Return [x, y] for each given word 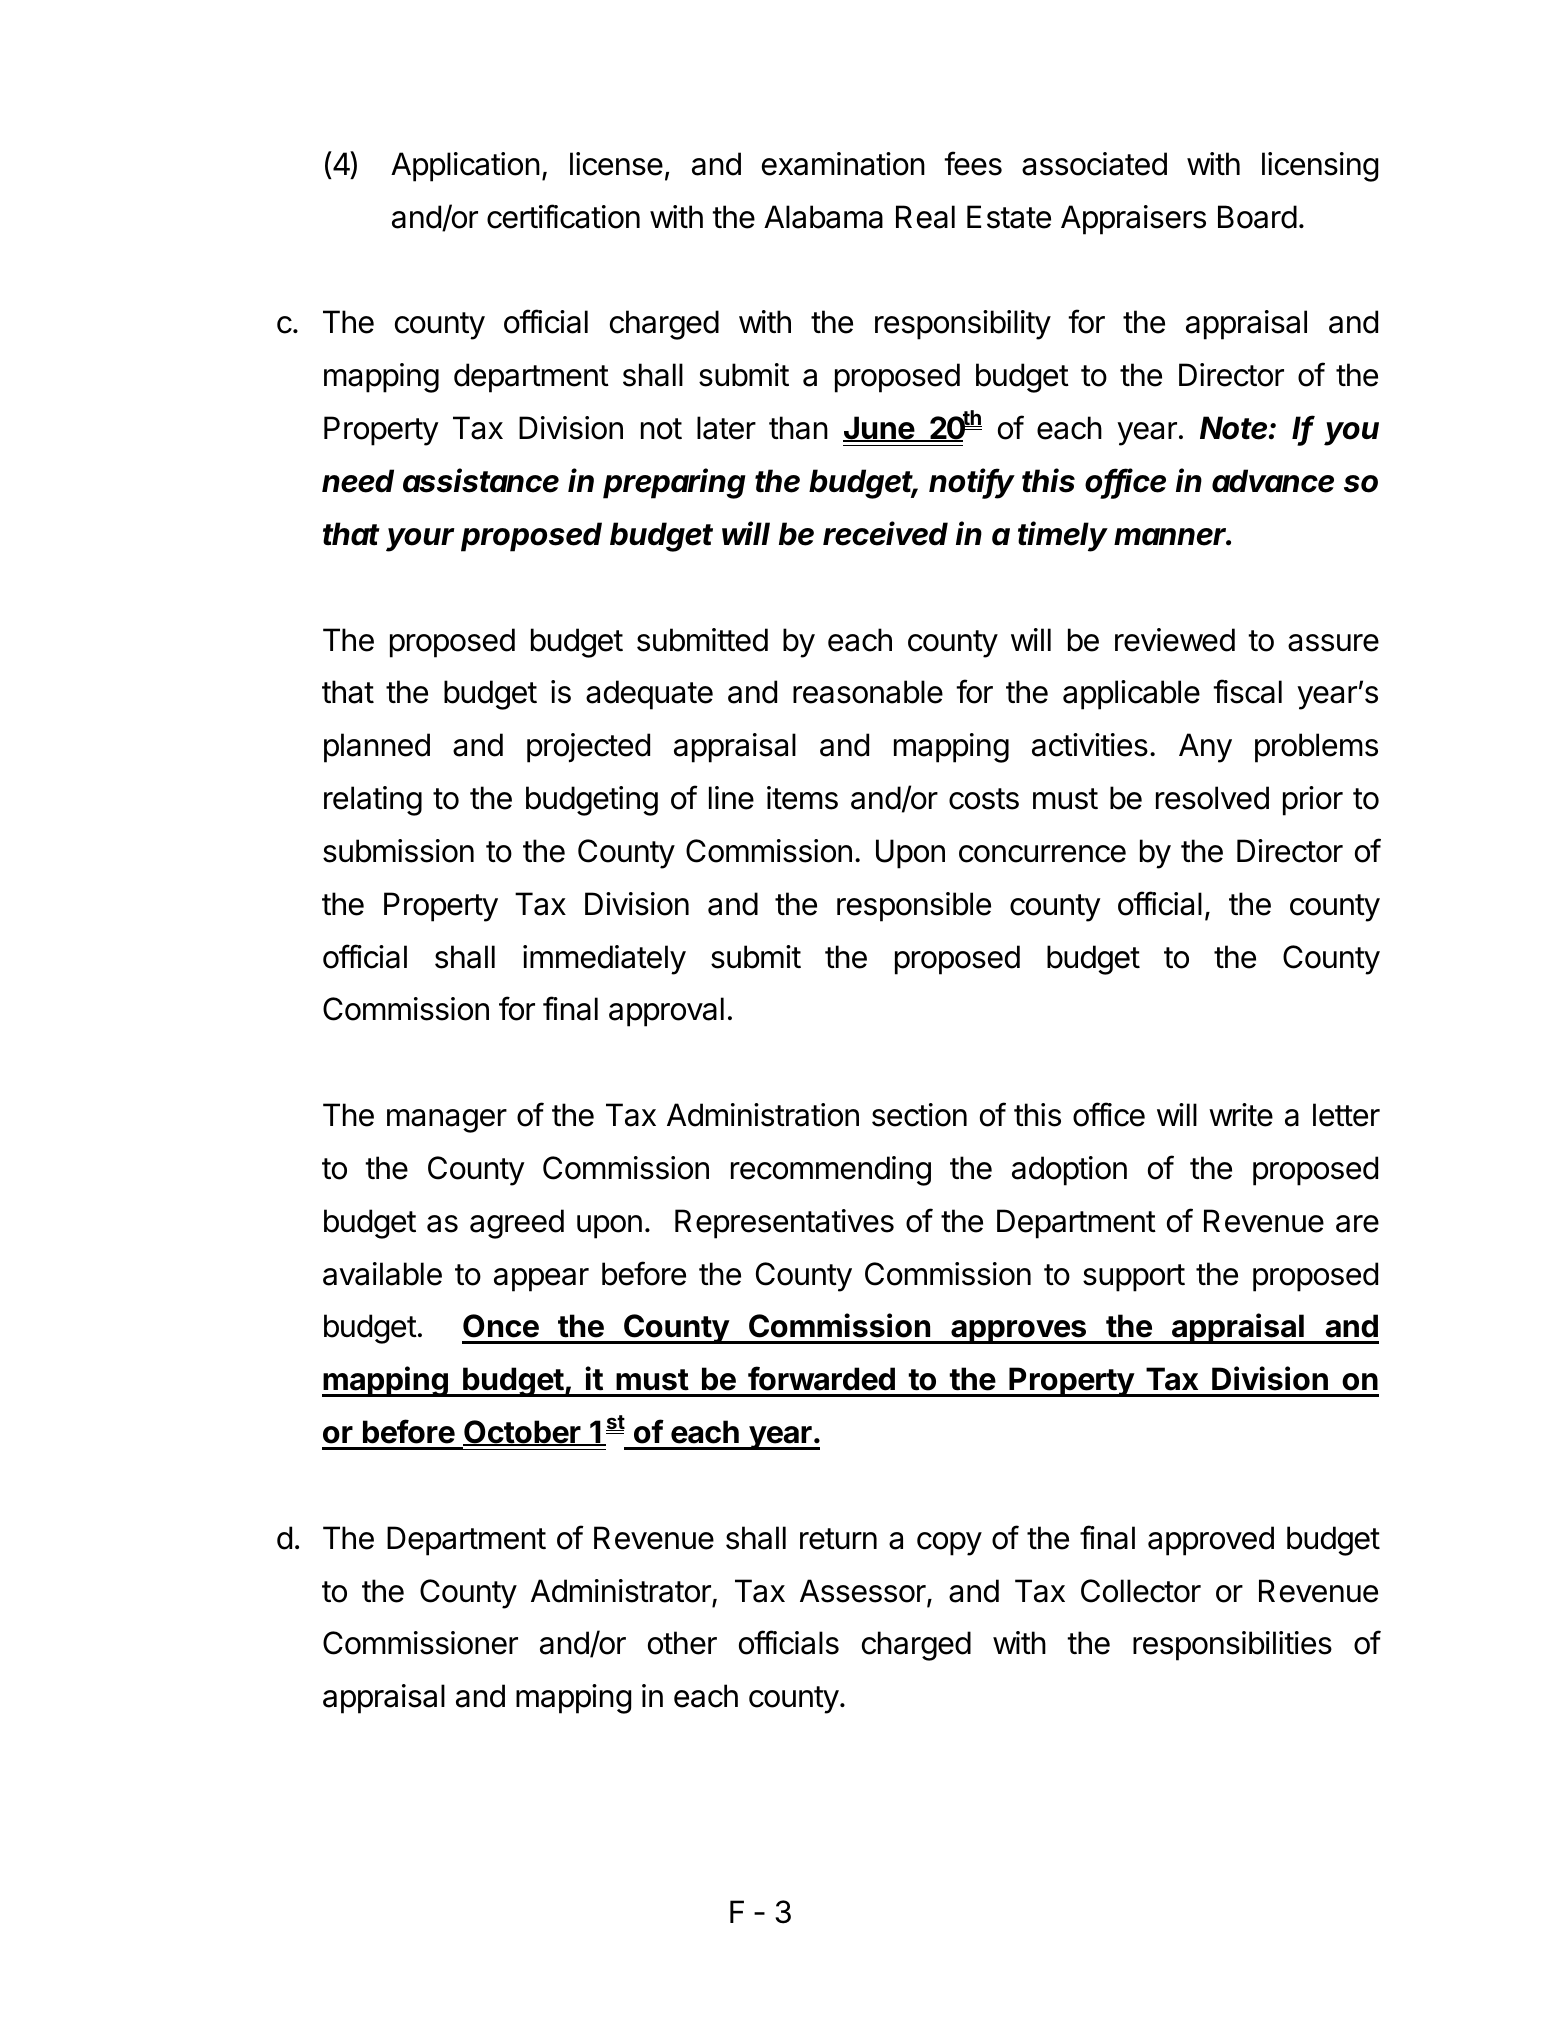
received [885, 533]
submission [398, 851]
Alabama [823, 217]
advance [1273, 481]
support [1134, 1278]
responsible [914, 907]
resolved [1212, 798]
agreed [517, 1224]
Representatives [784, 1224]
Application [465, 167]
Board [1257, 217]
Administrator [621, 1591]
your [420, 540]
